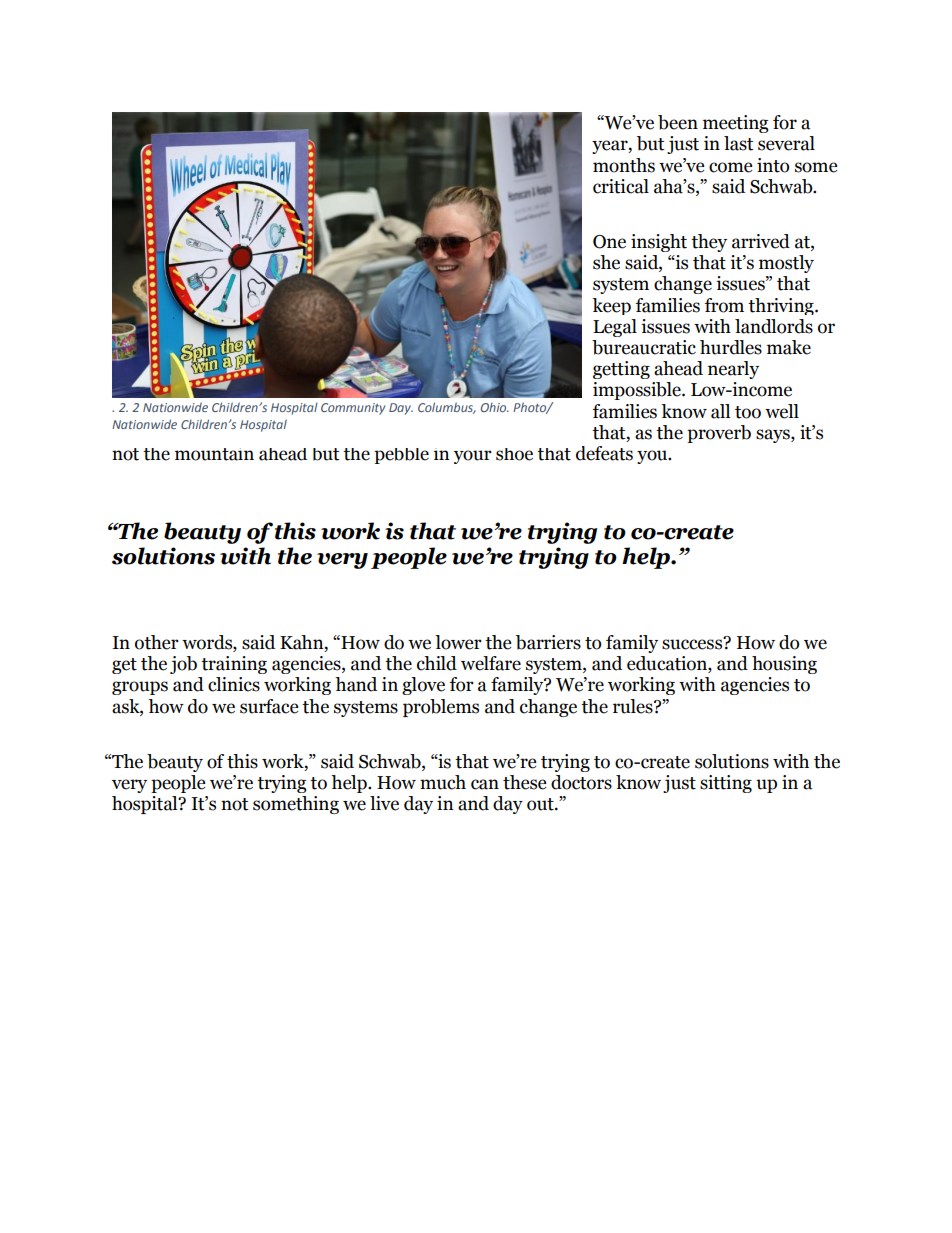  What do you see at coordinates (624, 165) in the screenshot?
I see `months` at bounding box center [624, 165].
